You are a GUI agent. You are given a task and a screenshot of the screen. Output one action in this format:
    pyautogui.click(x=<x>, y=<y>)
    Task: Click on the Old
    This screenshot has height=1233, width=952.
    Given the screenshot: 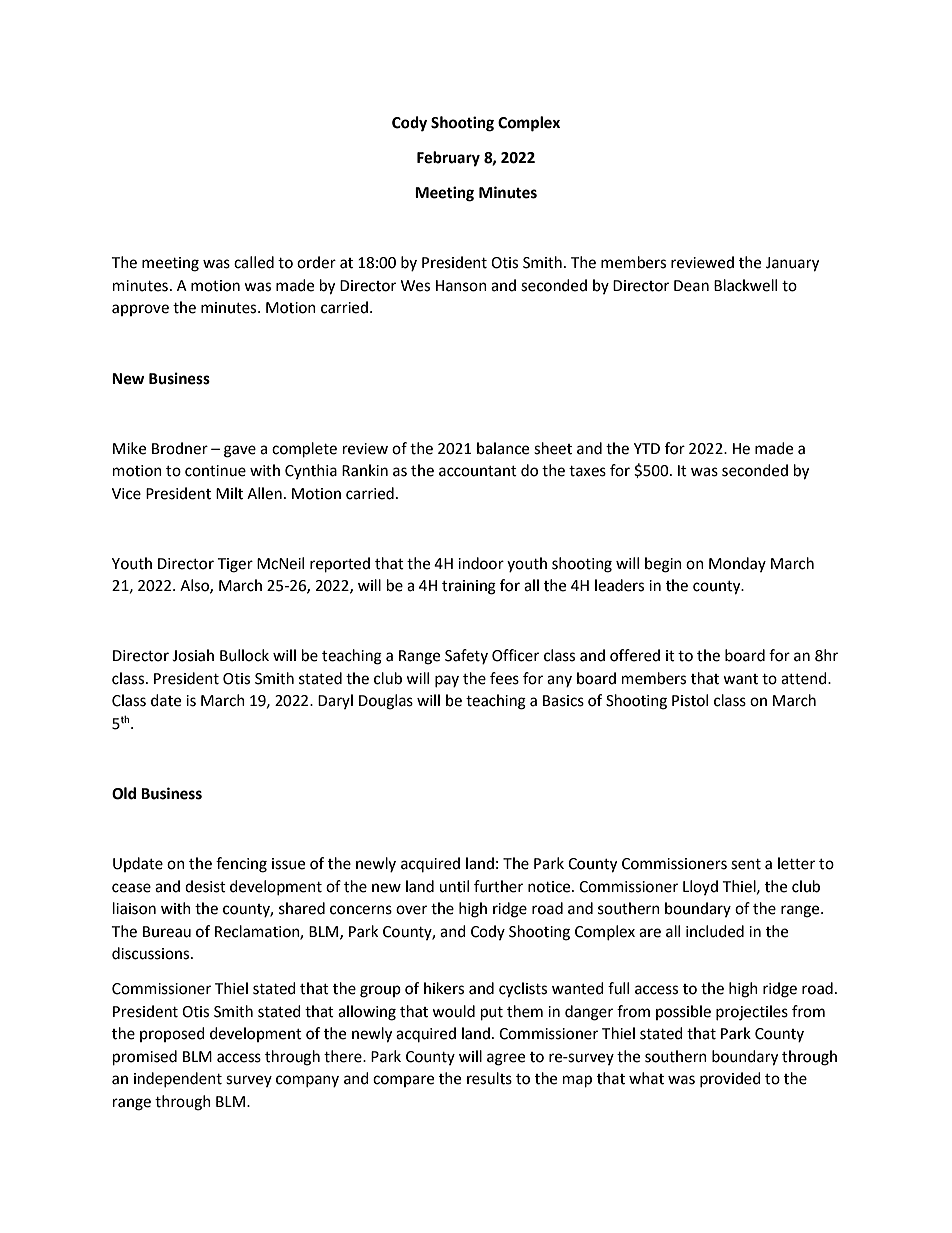 What is the action you would take?
    pyautogui.click(x=124, y=793)
